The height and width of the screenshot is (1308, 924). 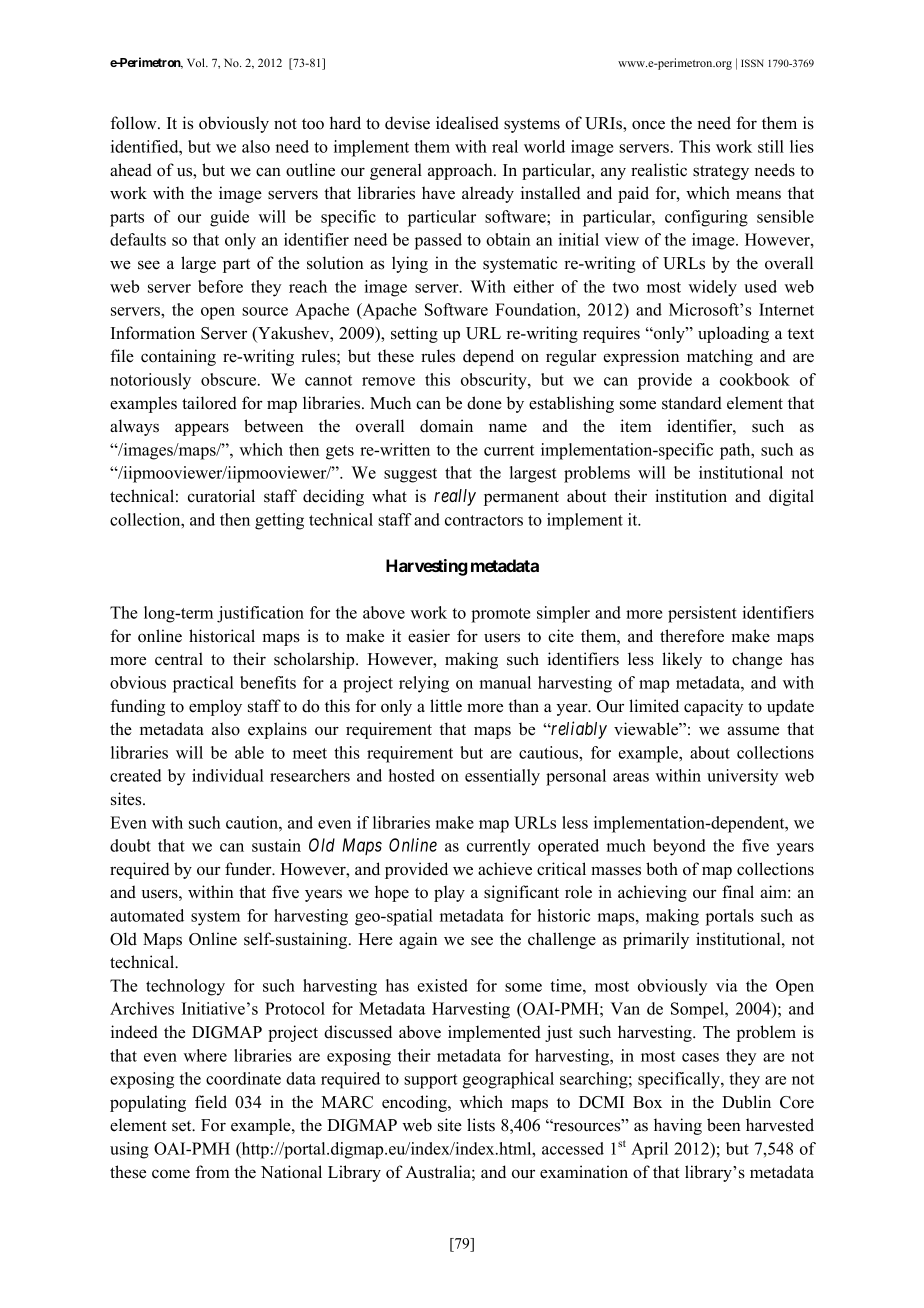 What do you see at coordinates (502, 777) in the screenshot?
I see `essentially` at bounding box center [502, 777].
